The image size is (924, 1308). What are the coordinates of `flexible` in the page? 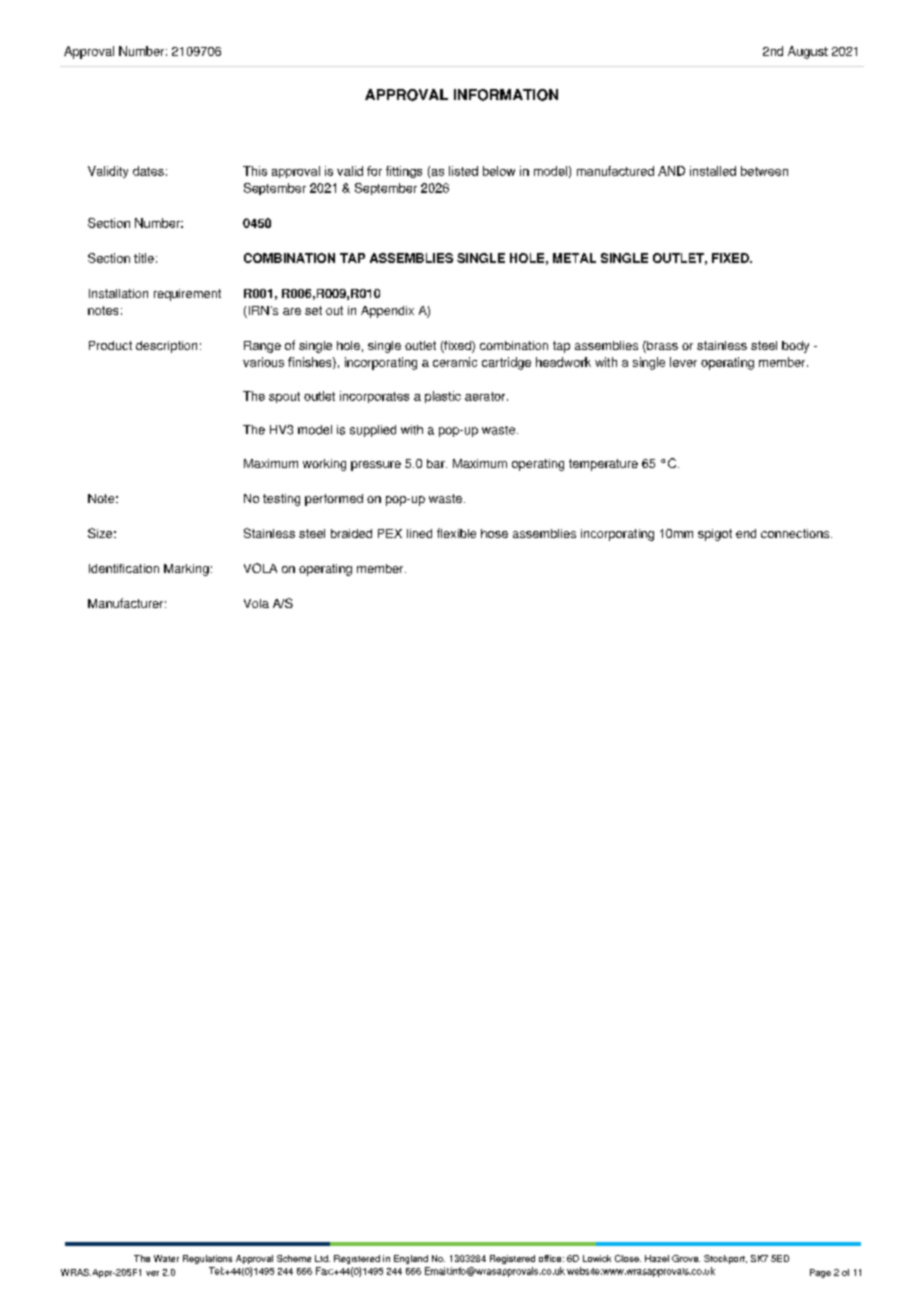 It's located at (456, 533).
